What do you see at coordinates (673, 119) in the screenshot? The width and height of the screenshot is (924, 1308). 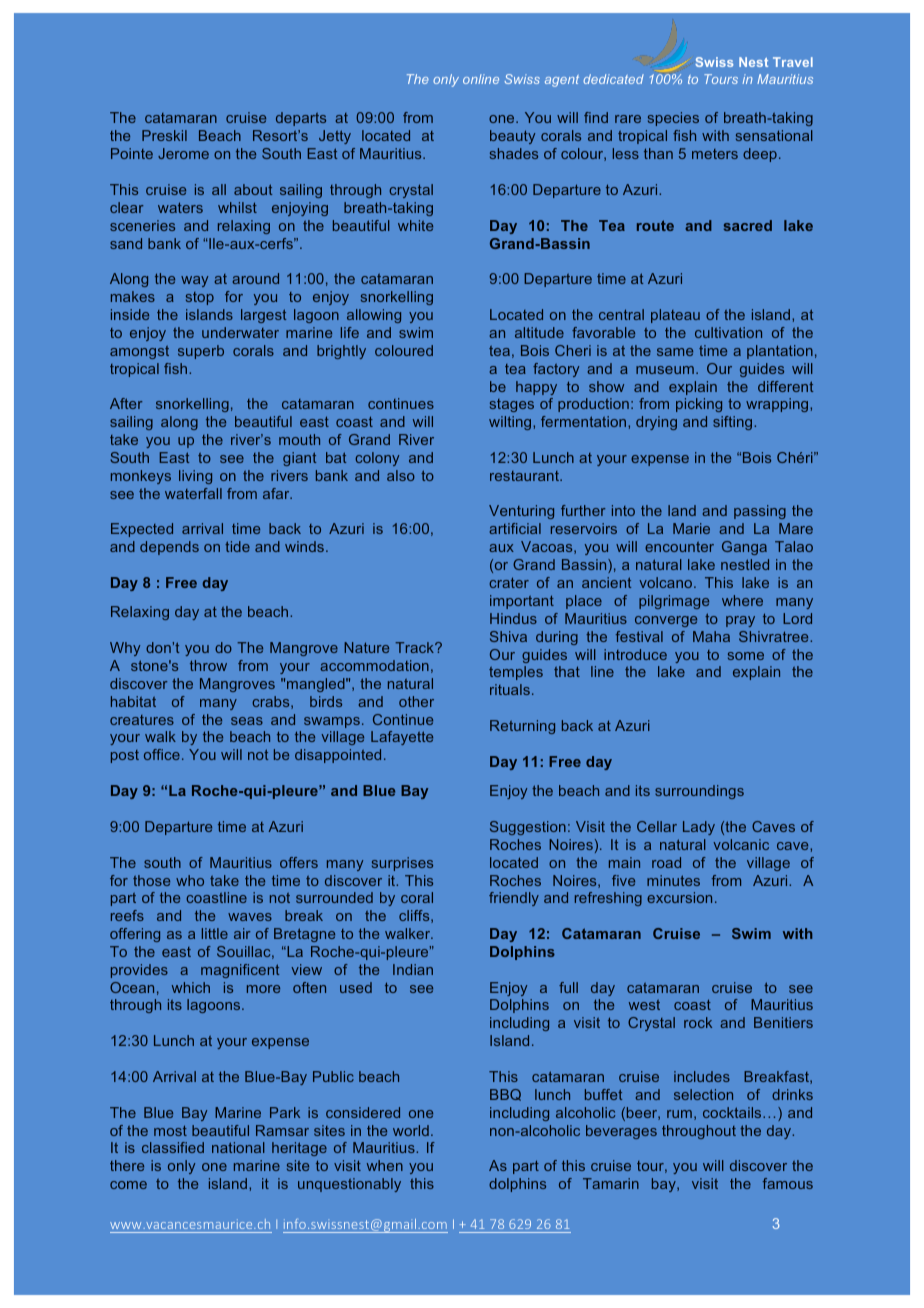 I see `species` at bounding box center [673, 119].
